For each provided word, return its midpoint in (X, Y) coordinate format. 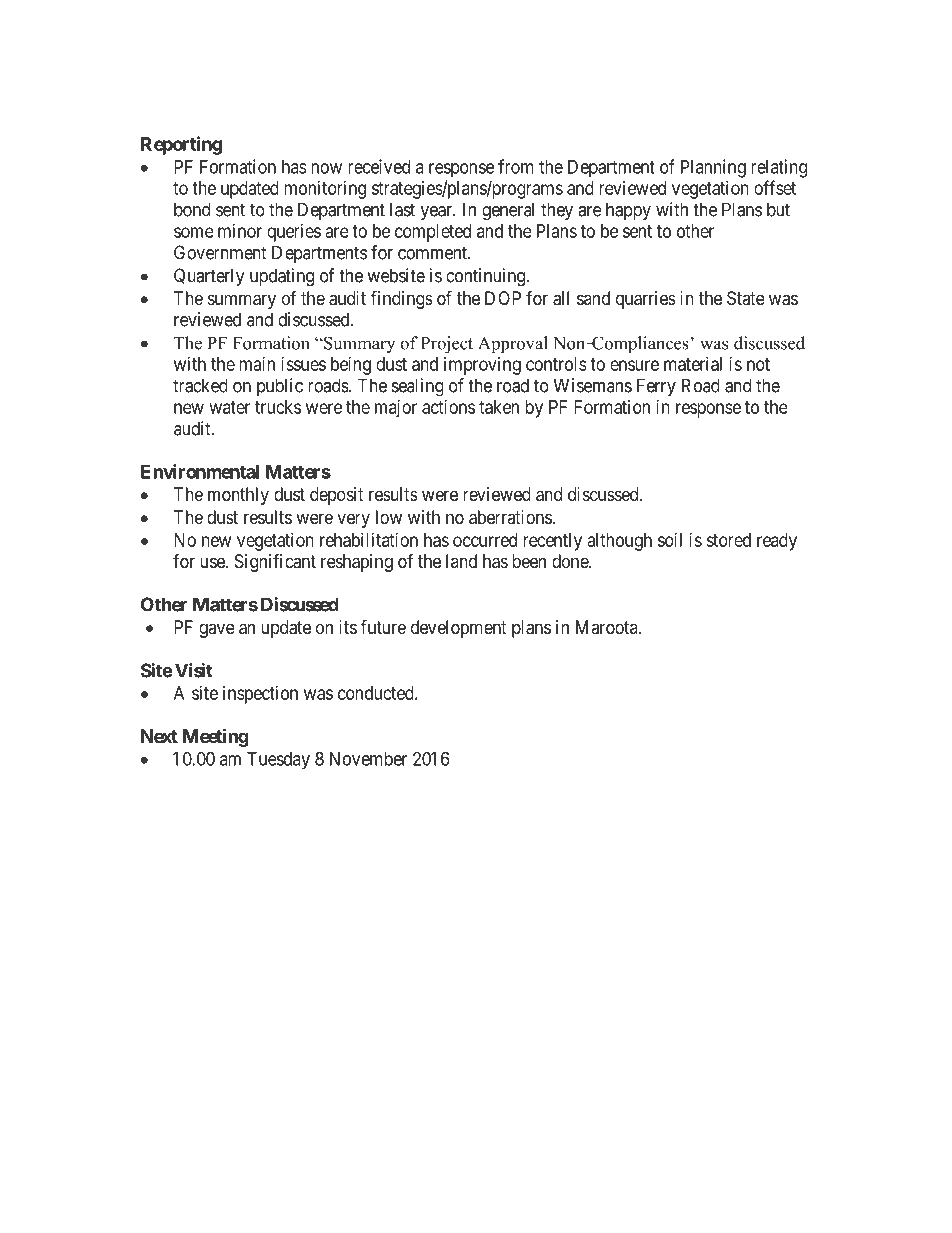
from (516, 166)
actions (448, 407)
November (368, 759)
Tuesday (278, 761)
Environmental (200, 471)
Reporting (181, 145)
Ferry (656, 387)
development (459, 629)
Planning (713, 168)
